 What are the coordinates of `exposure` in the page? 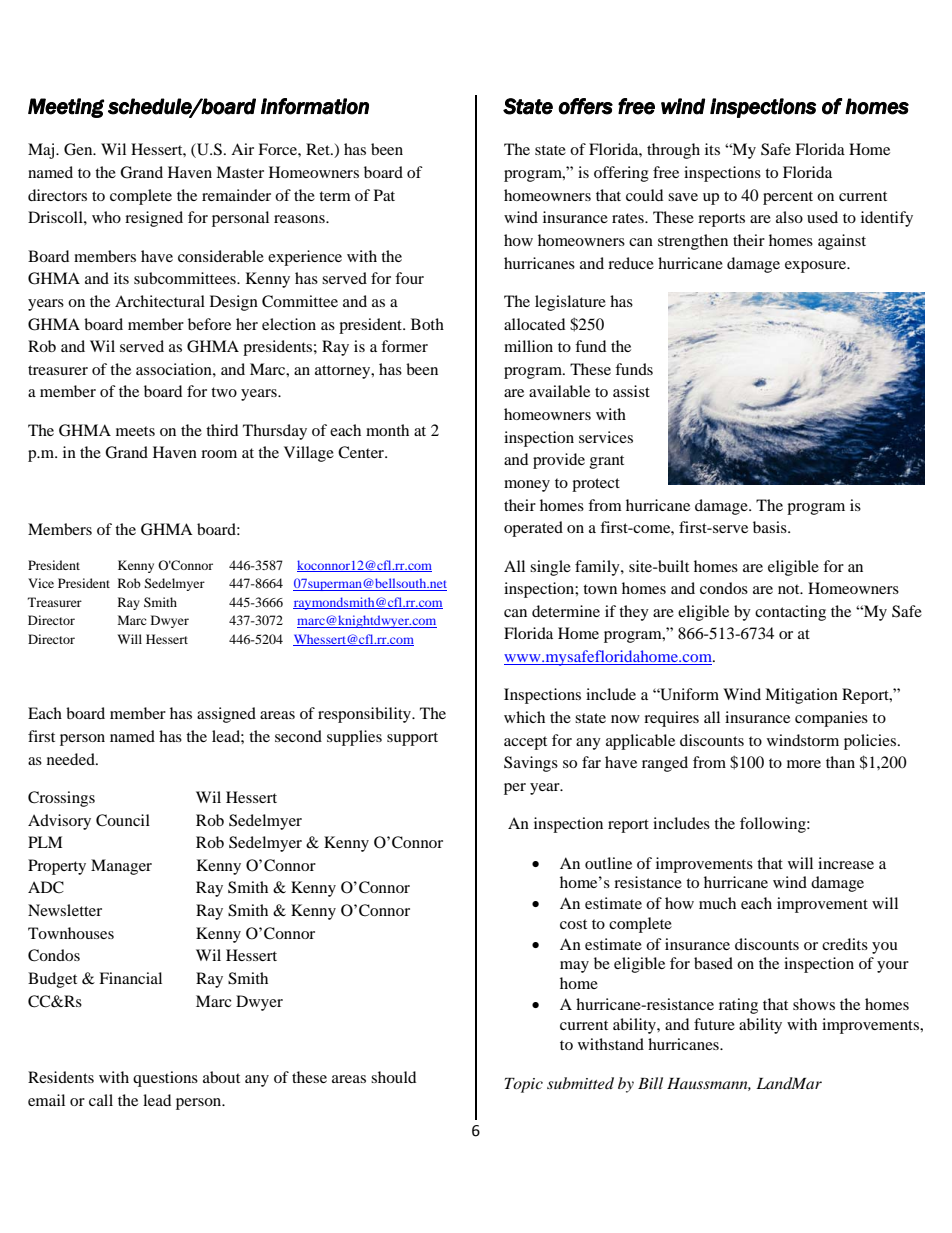 It's located at (817, 267).
